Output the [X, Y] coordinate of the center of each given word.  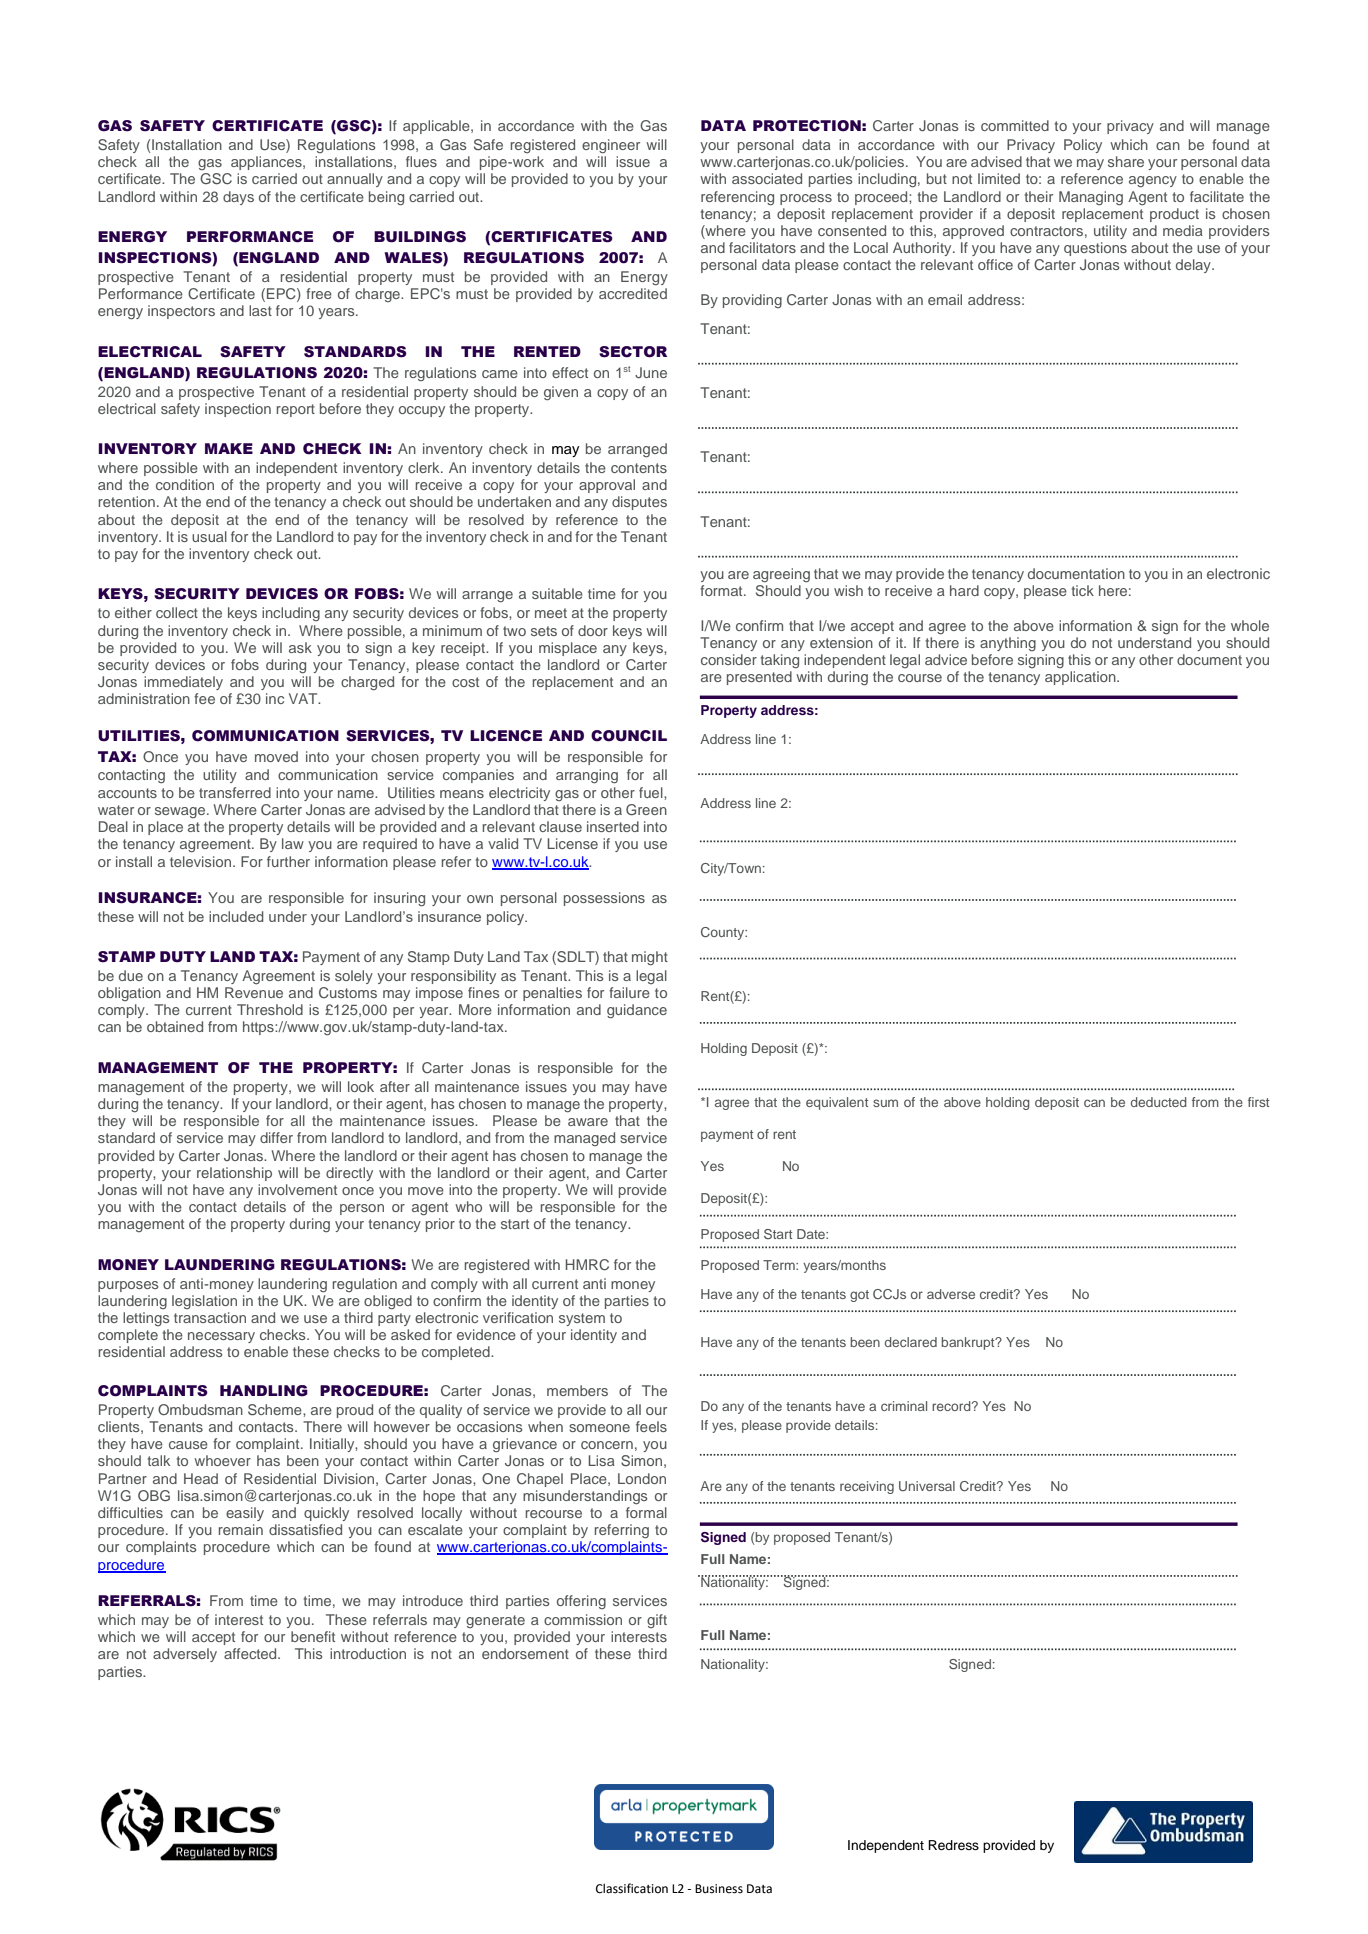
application [1081, 678]
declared [911, 1342]
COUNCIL [629, 736]
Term [780, 1265]
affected [251, 1653]
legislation [204, 1302]
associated [767, 178]
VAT [304, 698]
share [1126, 161]
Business [719, 1889]
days [238, 198]
